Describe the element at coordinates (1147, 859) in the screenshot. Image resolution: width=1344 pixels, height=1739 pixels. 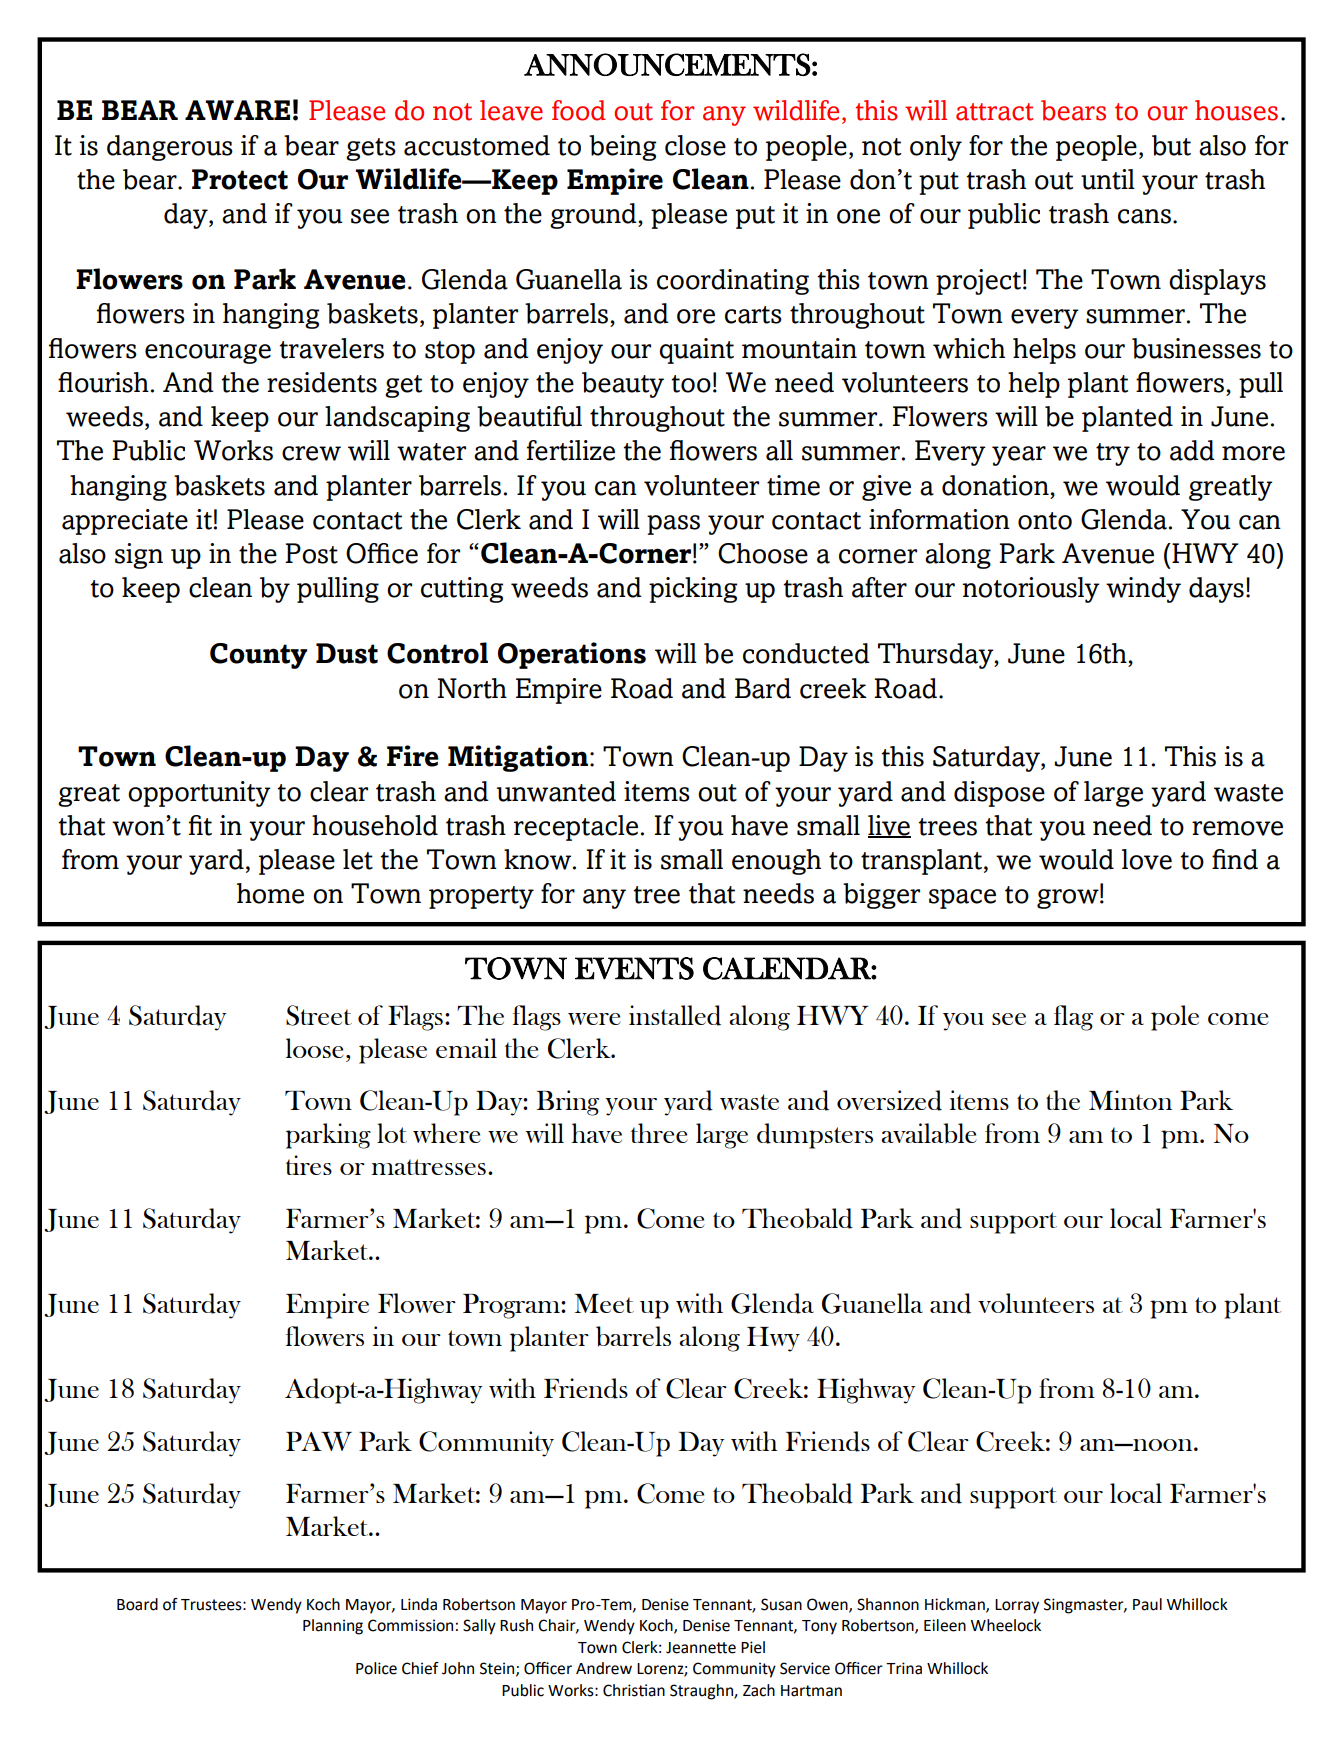
I see `love` at that location.
